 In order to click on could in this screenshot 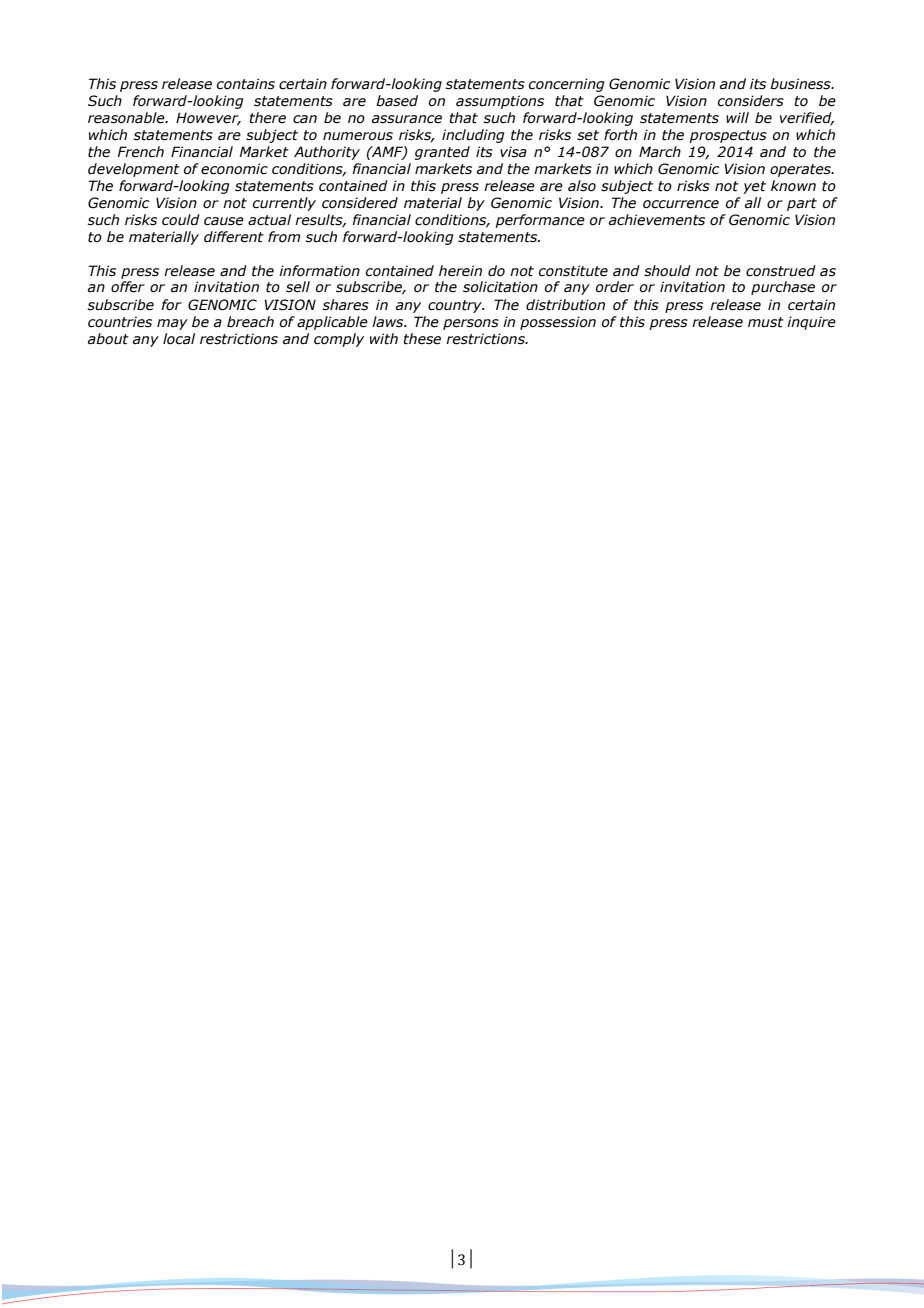, I will do `click(181, 220)`.
